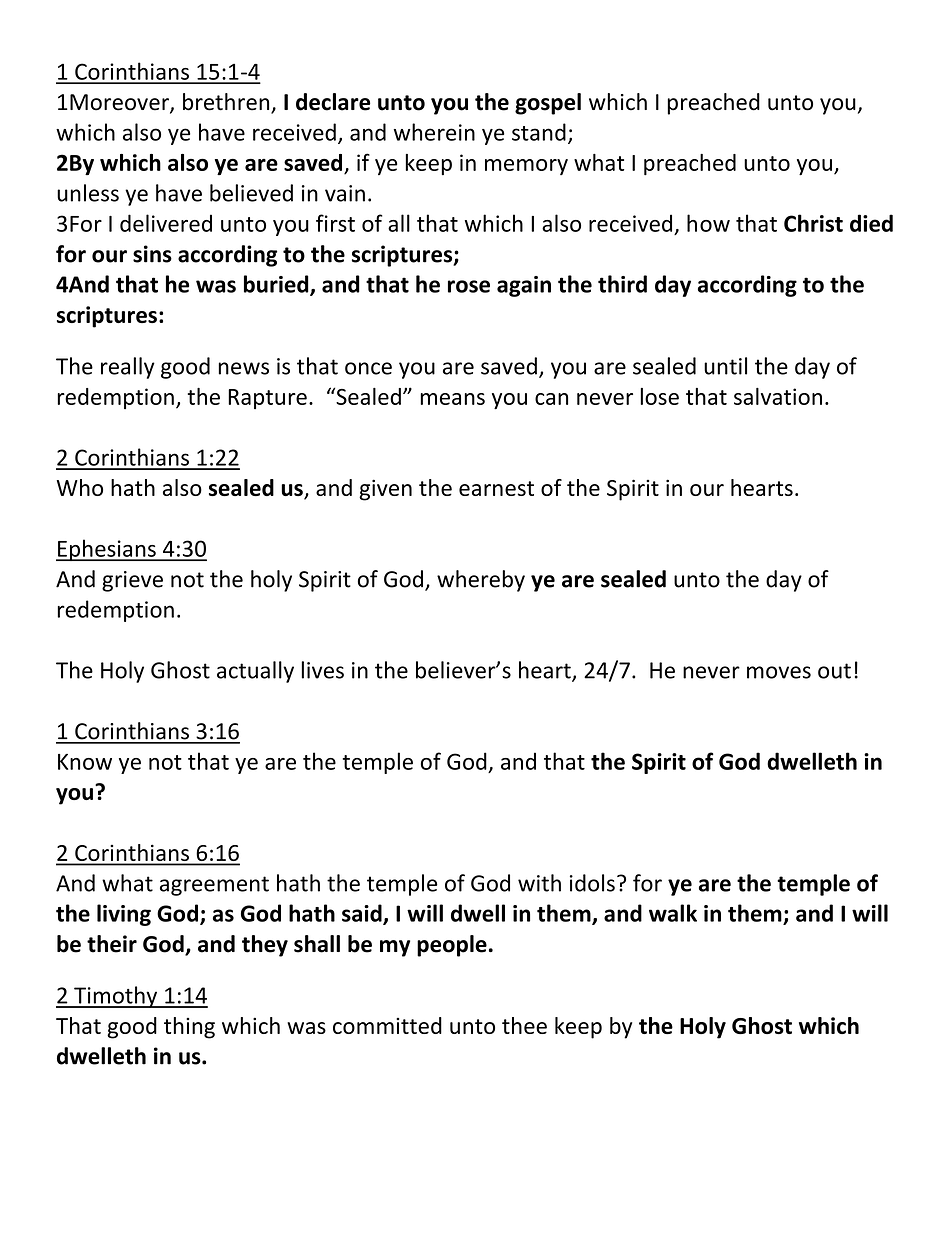 The height and width of the image is (1233, 952). I want to click on Rapture, so click(267, 399).
